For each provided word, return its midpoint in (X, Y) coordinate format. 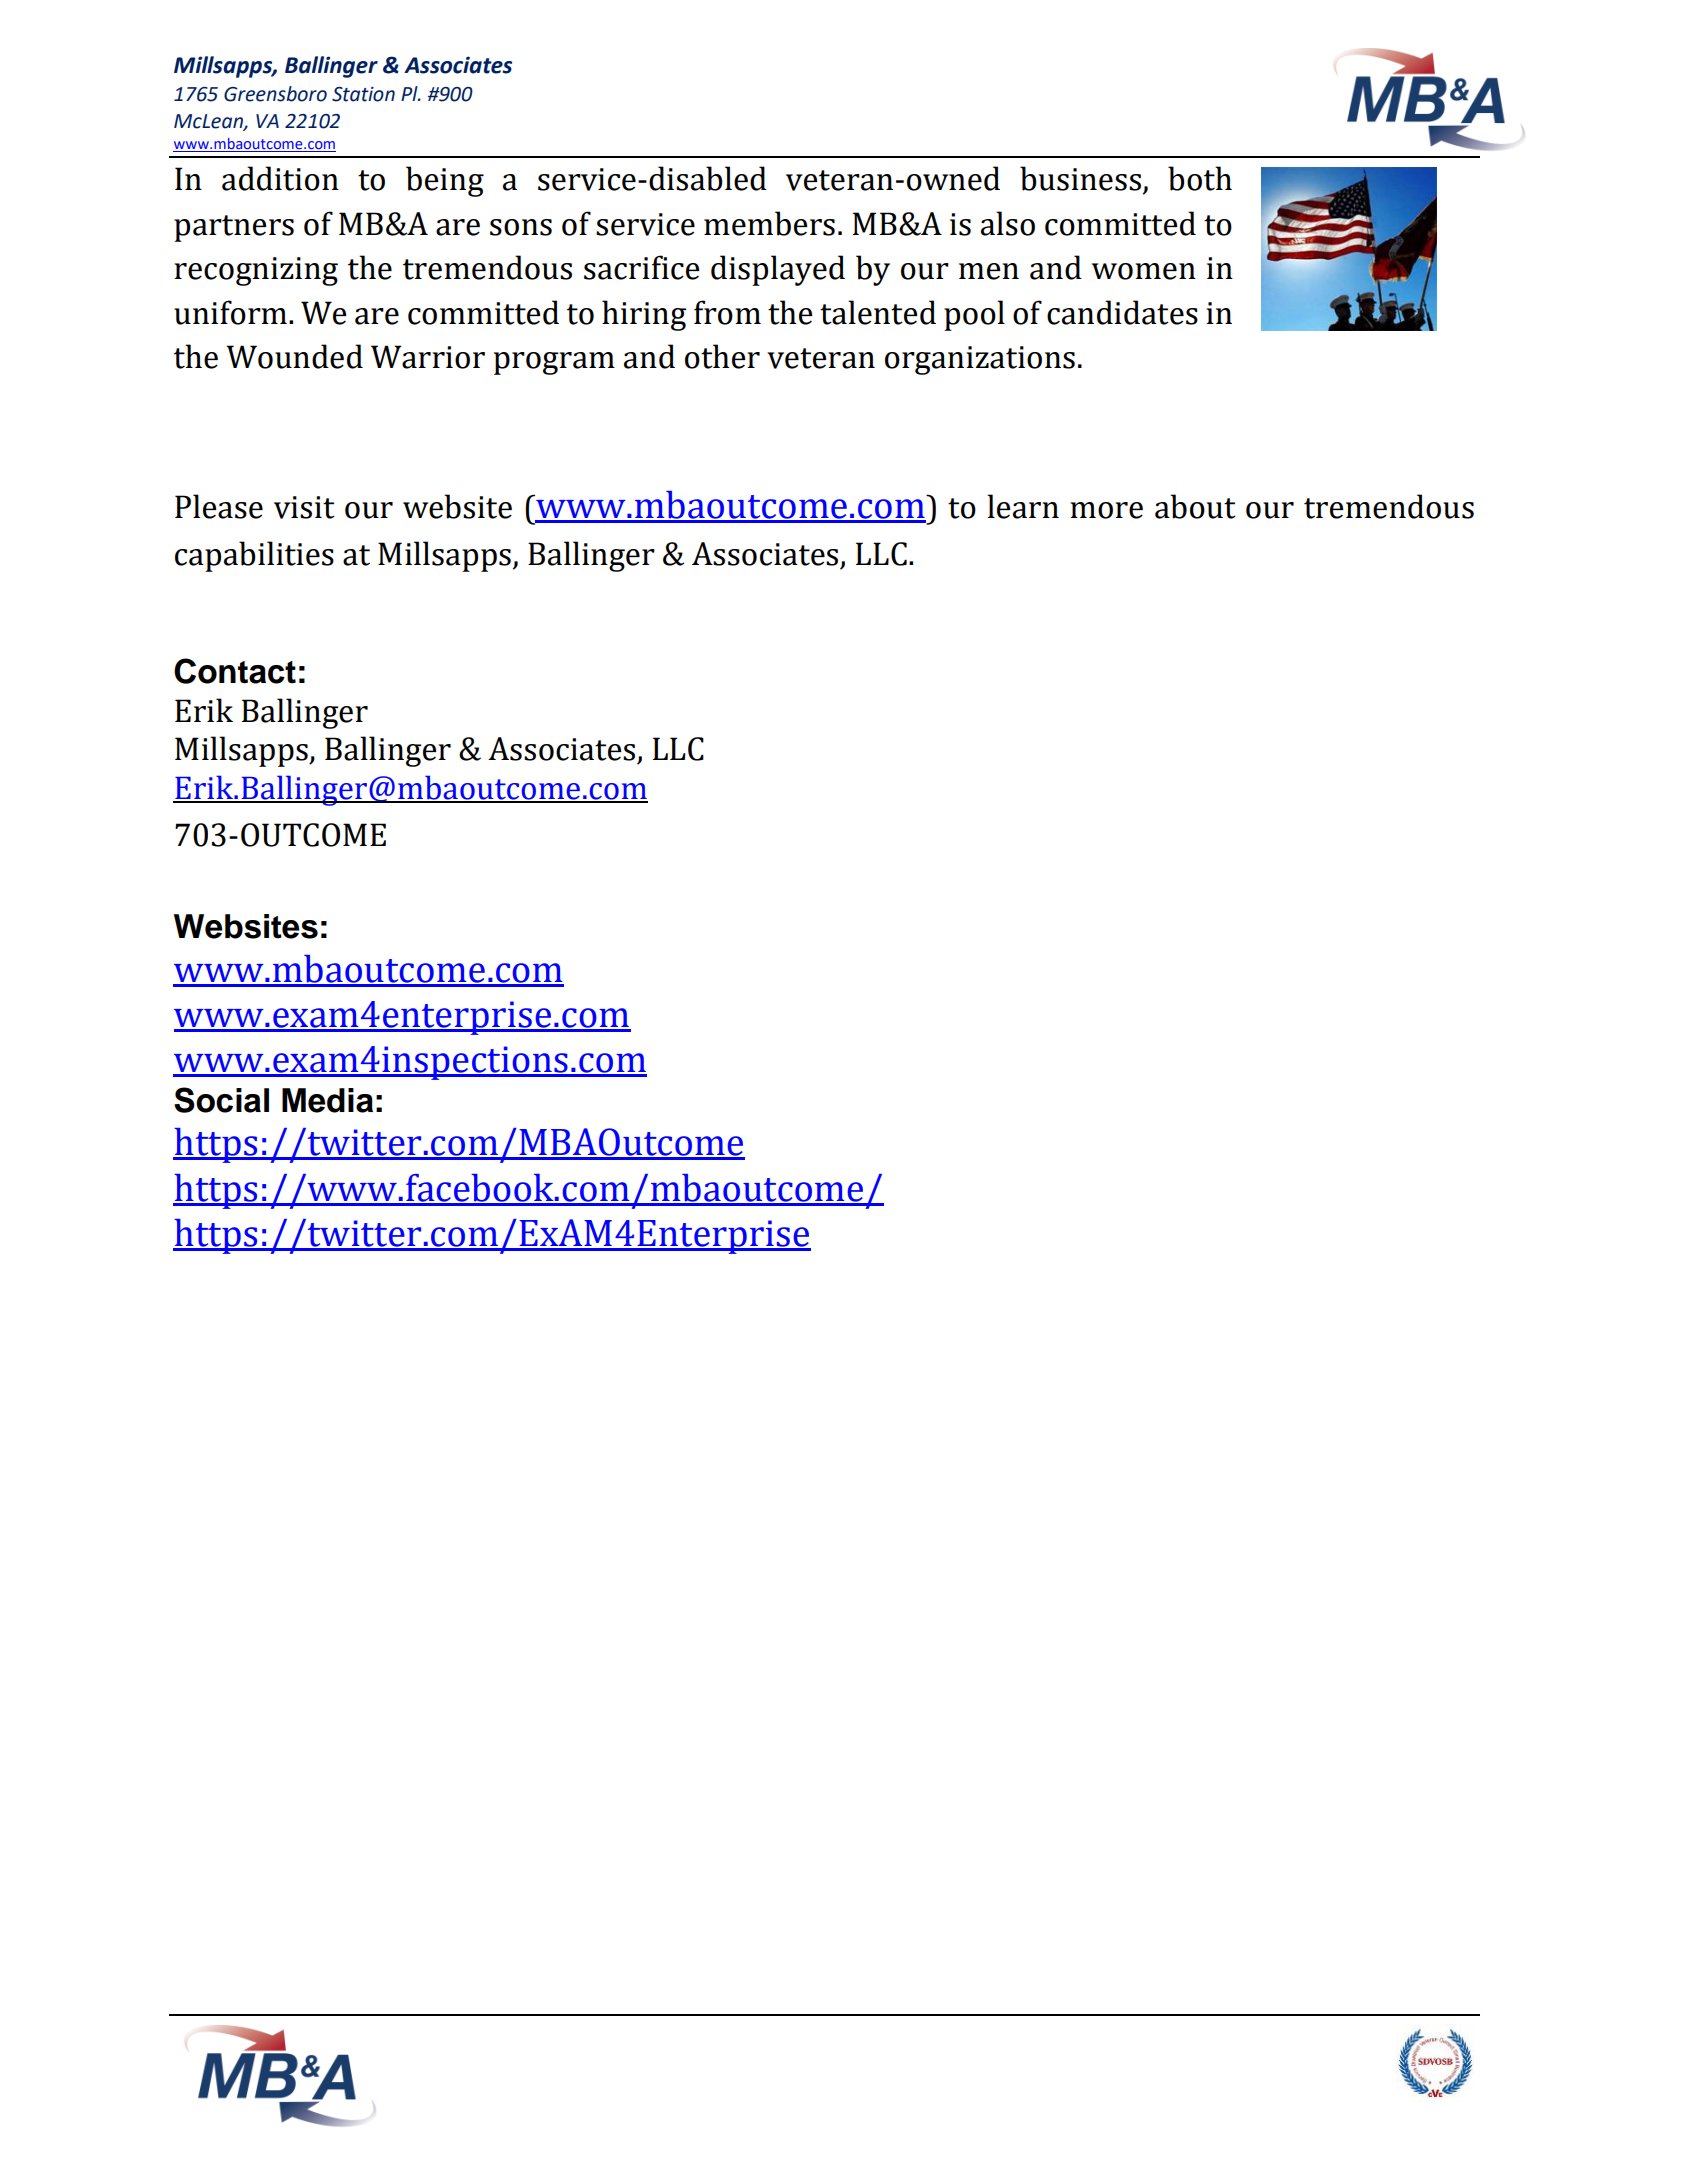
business (1080, 178)
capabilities (254, 556)
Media (327, 1100)
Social (221, 1100)
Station (363, 94)
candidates (1122, 312)
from (727, 312)
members (769, 223)
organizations (980, 360)
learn (1023, 506)
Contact (235, 671)
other (722, 356)
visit (304, 507)
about (1195, 506)
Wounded (294, 356)
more (1106, 510)
